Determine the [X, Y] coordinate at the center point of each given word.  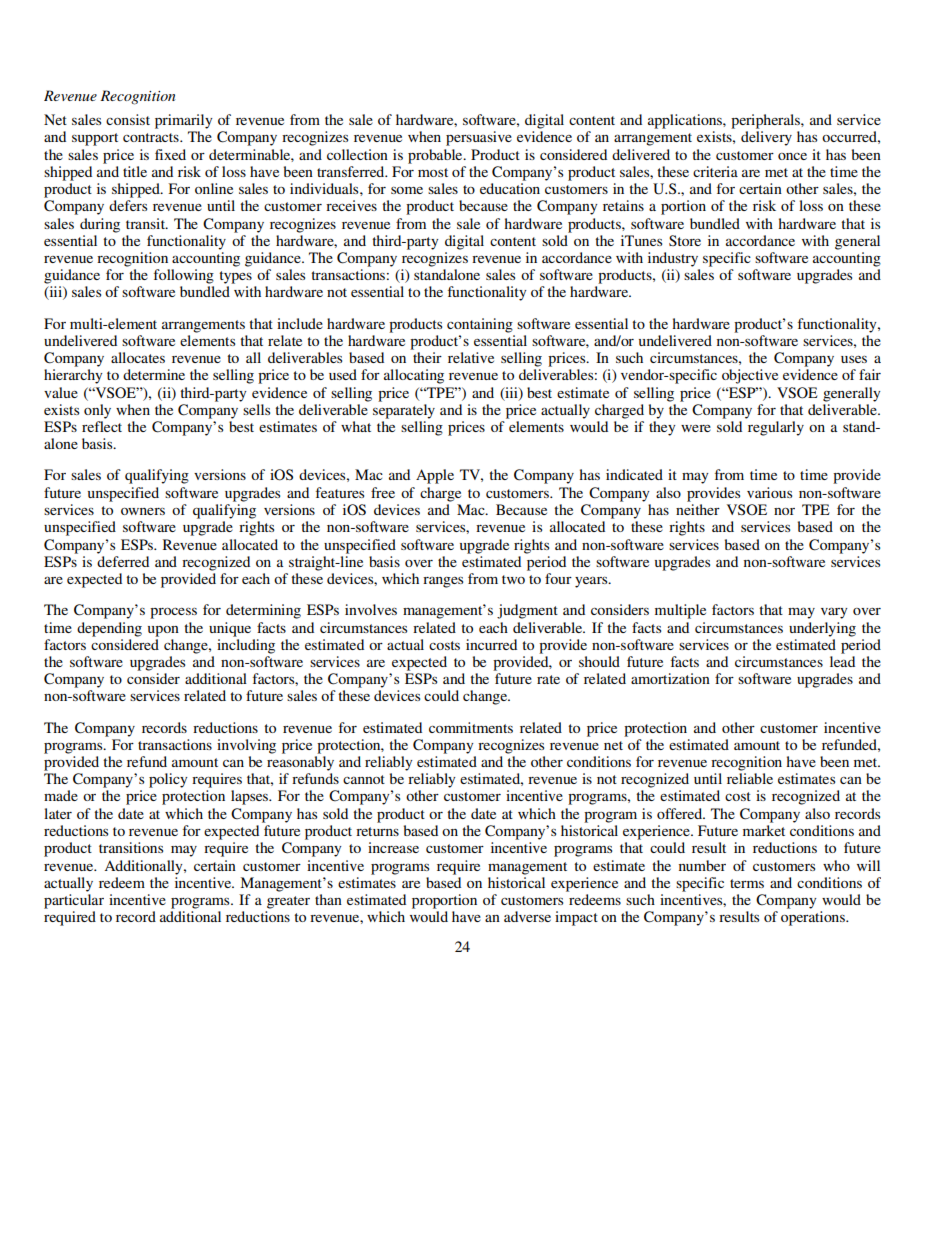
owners [143, 511]
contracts [152, 137]
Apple [435, 476]
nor [784, 511]
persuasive [479, 138]
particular [74, 901]
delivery [766, 138]
